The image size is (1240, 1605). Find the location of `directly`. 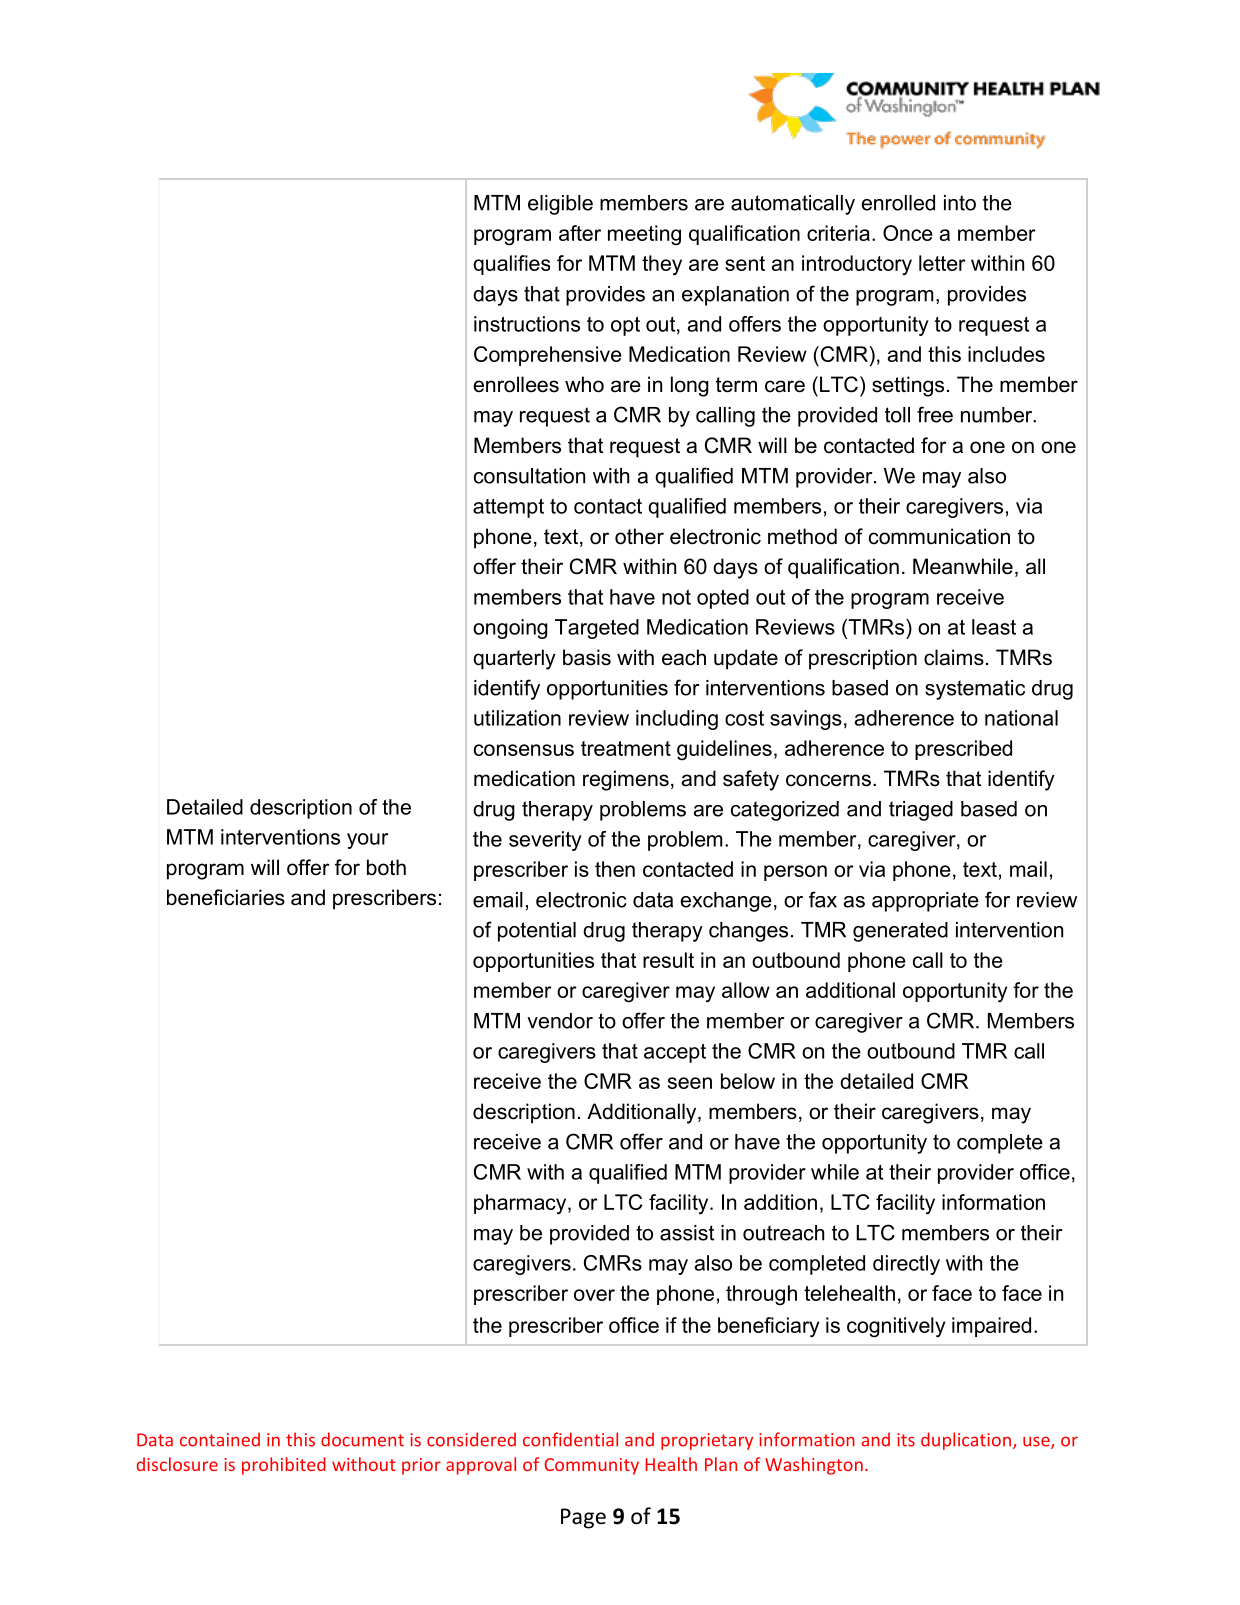

directly is located at coordinates (906, 1265).
